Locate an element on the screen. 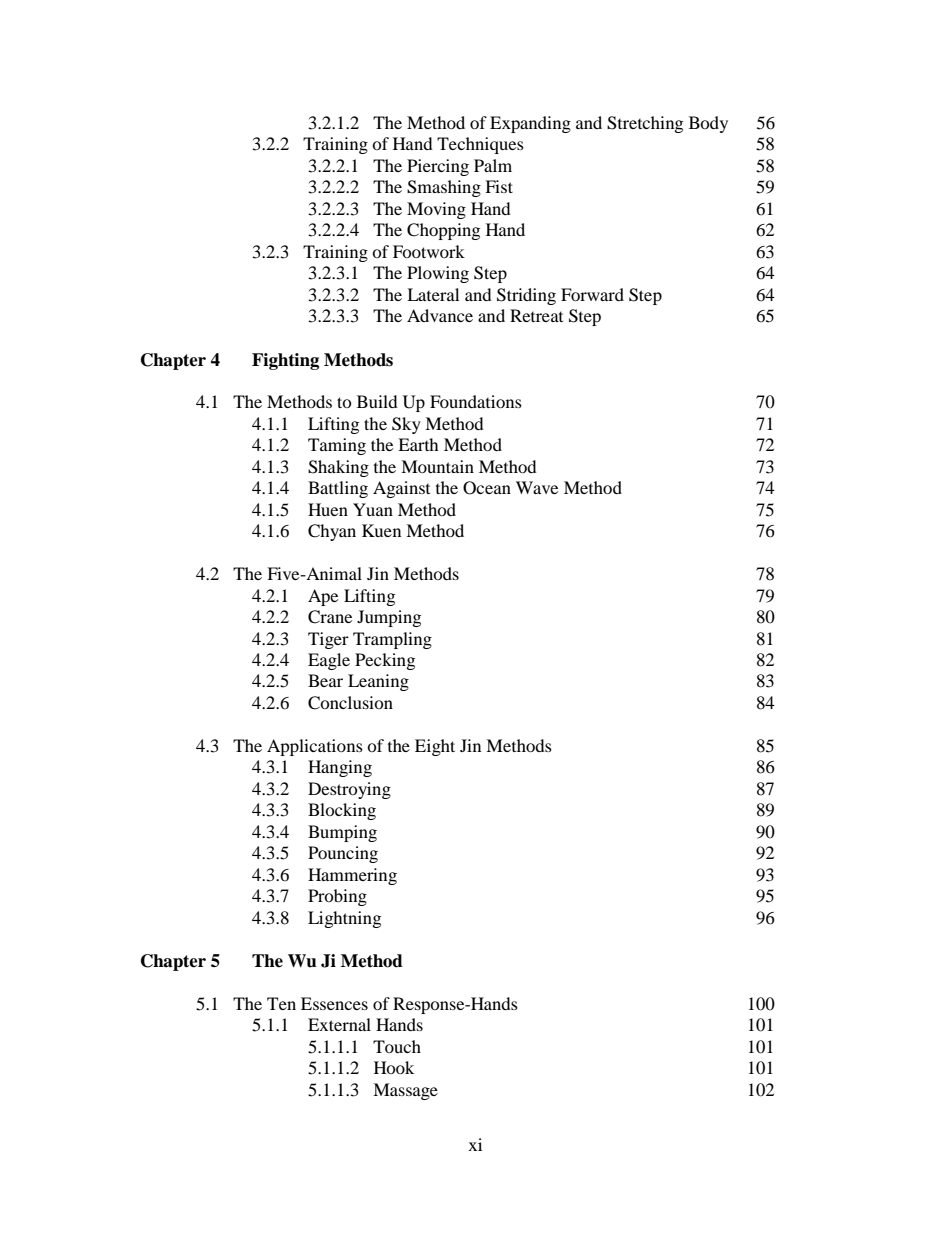  External is located at coordinates (339, 1024).
